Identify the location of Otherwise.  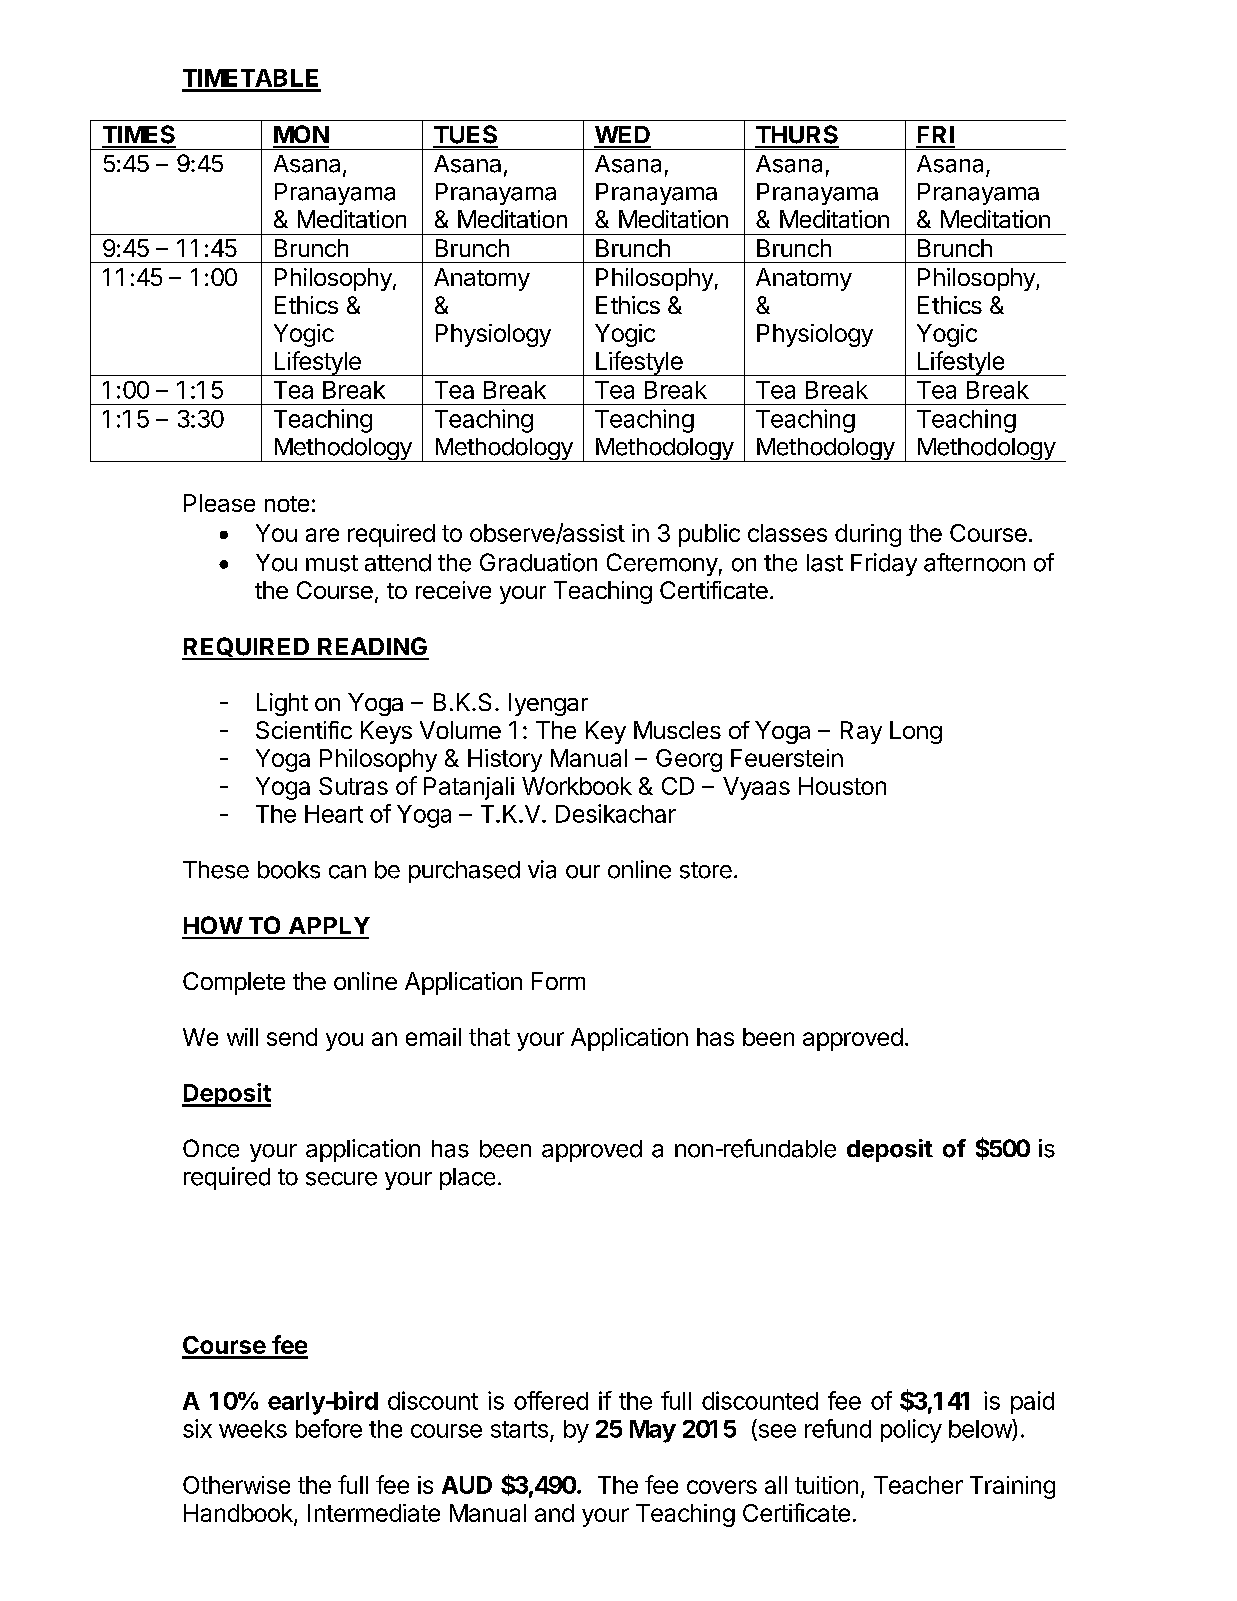
(236, 1485).
